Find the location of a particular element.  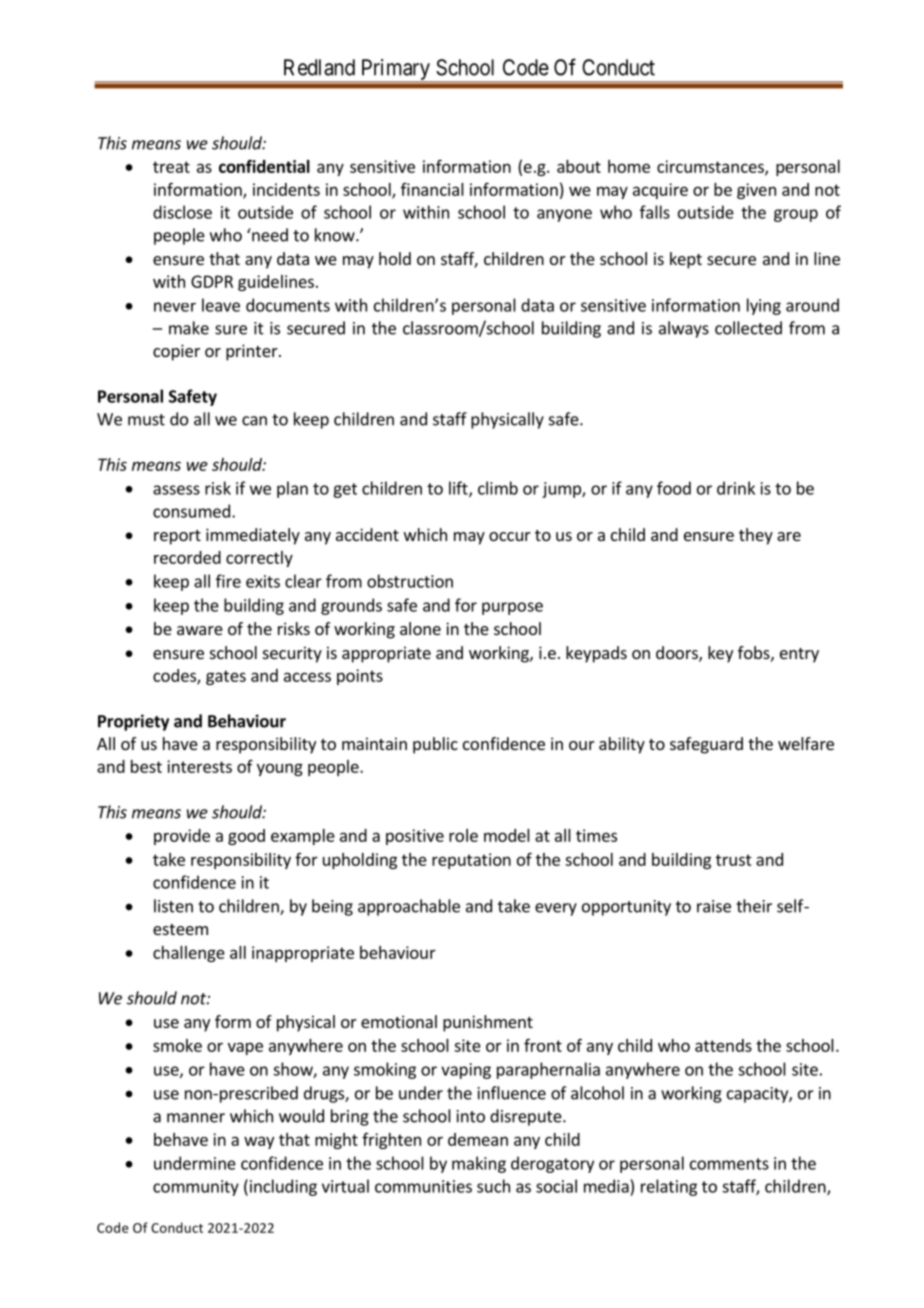

aware is located at coordinates (200, 630).
